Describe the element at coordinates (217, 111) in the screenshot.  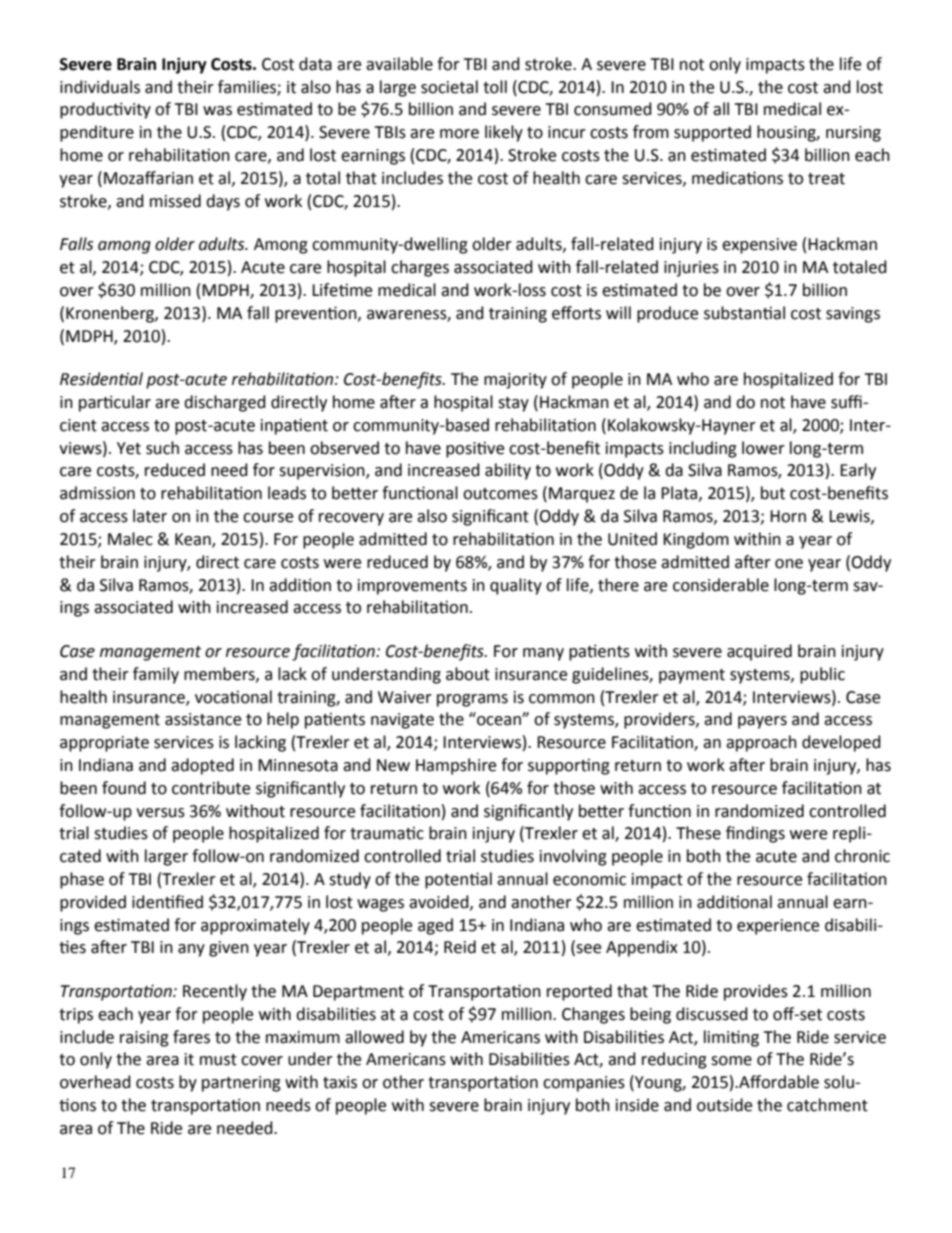
I see `was` at that location.
